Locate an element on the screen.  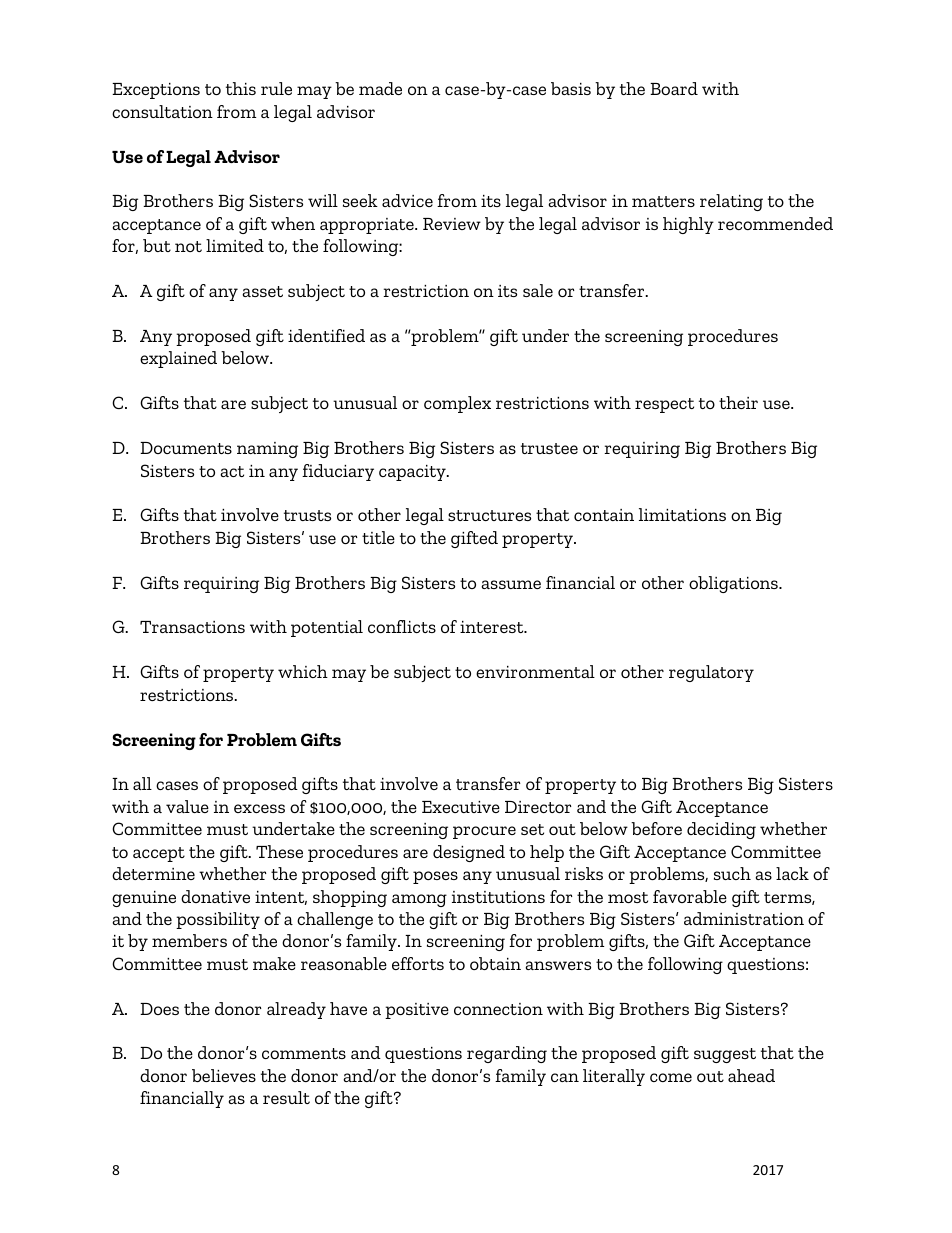
regulatory is located at coordinates (711, 673).
